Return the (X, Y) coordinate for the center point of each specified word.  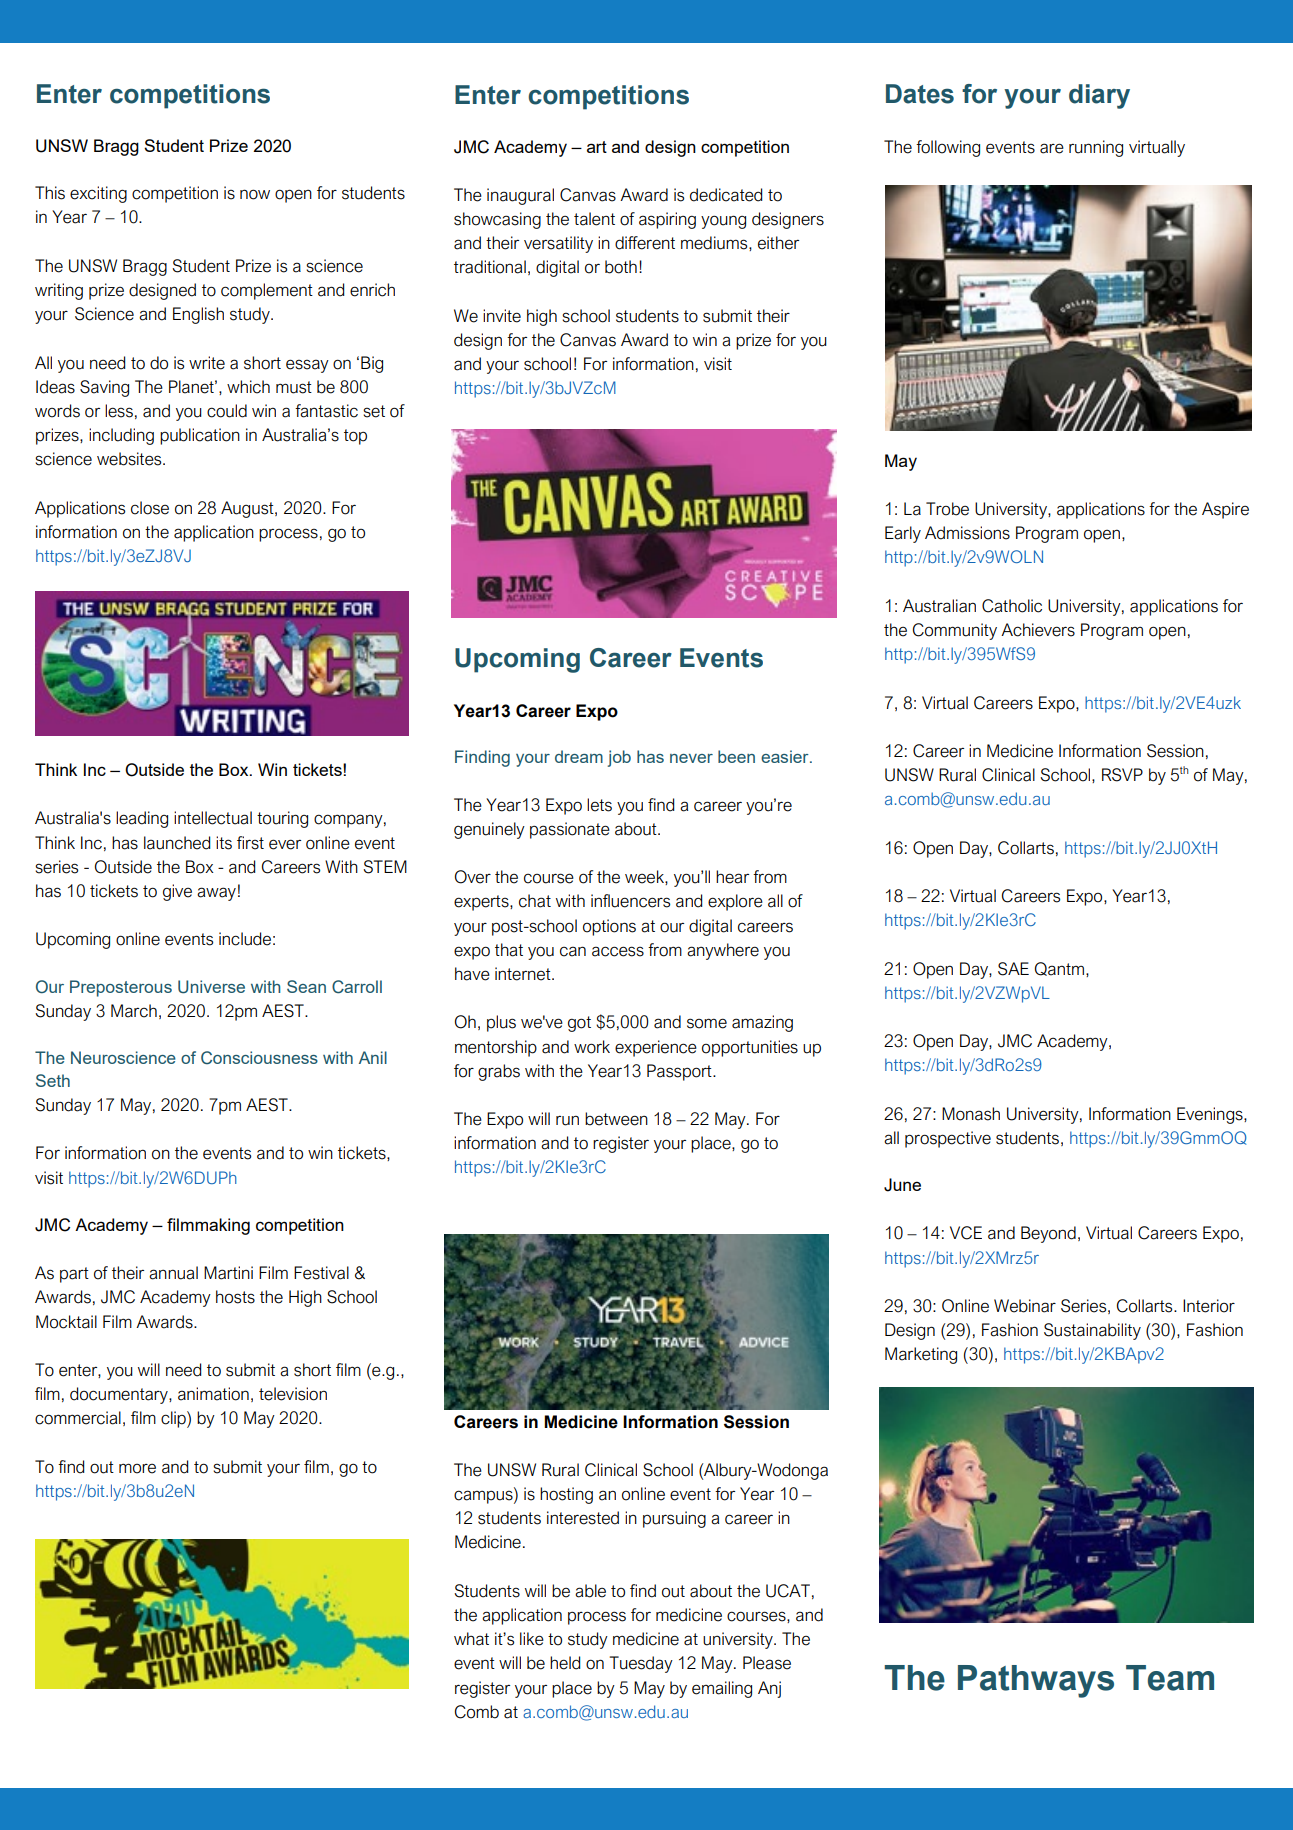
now (255, 194)
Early (903, 534)
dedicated (726, 195)
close (150, 508)
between (616, 1119)
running (1096, 148)
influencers (630, 901)
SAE (1013, 969)
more (137, 1468)
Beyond (1048, 1234)
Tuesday (641, 1664)
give (177, 892)
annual (173, 1273)
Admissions (967, 533)
